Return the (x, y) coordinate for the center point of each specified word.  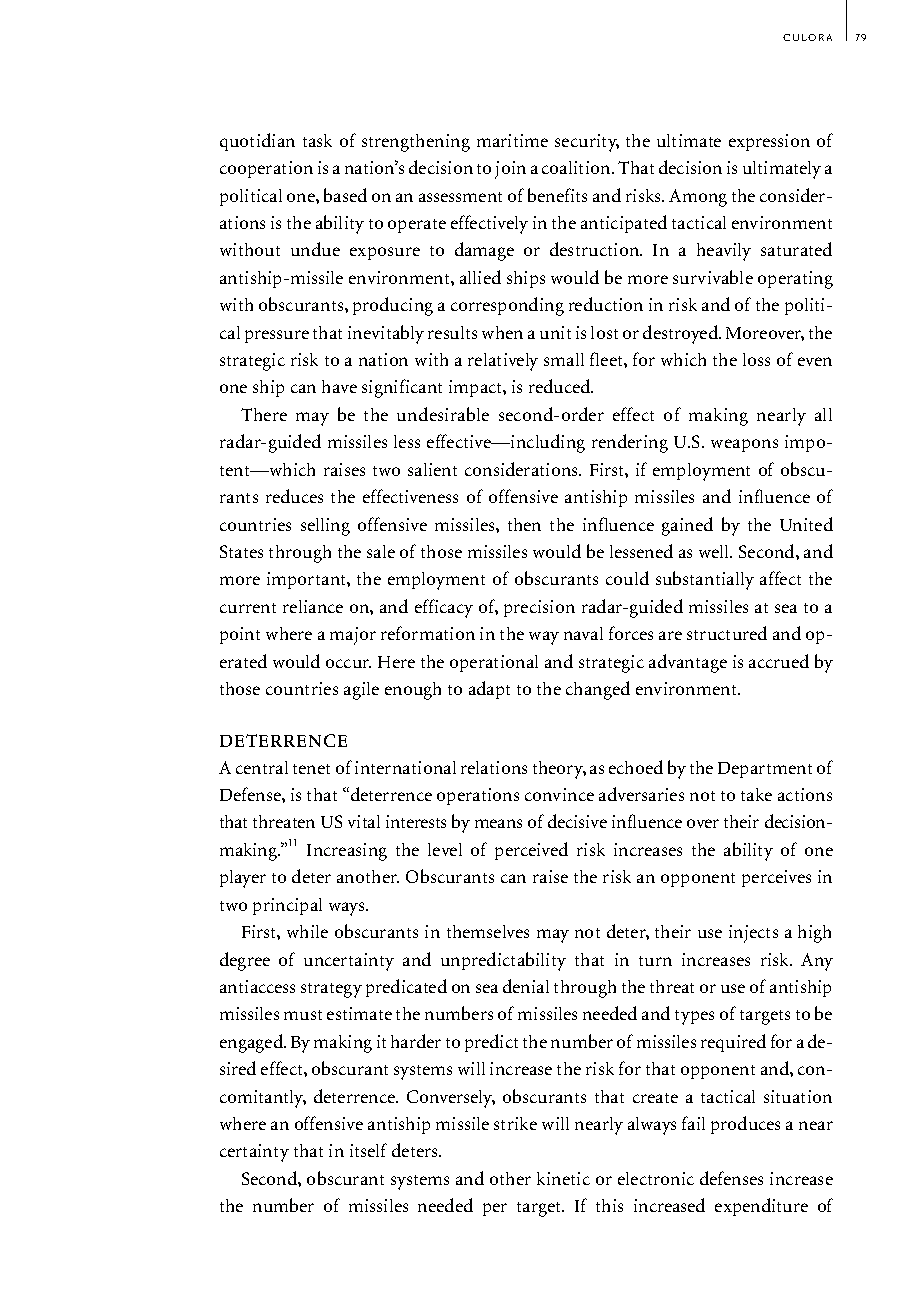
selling (325, 527)
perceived (531, 851)
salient (432, 469)
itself (368, 1150)
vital (364, 821)
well (715, 551)
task (317, 140)
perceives (776, 878)
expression (769, 142)
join (510, 170)
